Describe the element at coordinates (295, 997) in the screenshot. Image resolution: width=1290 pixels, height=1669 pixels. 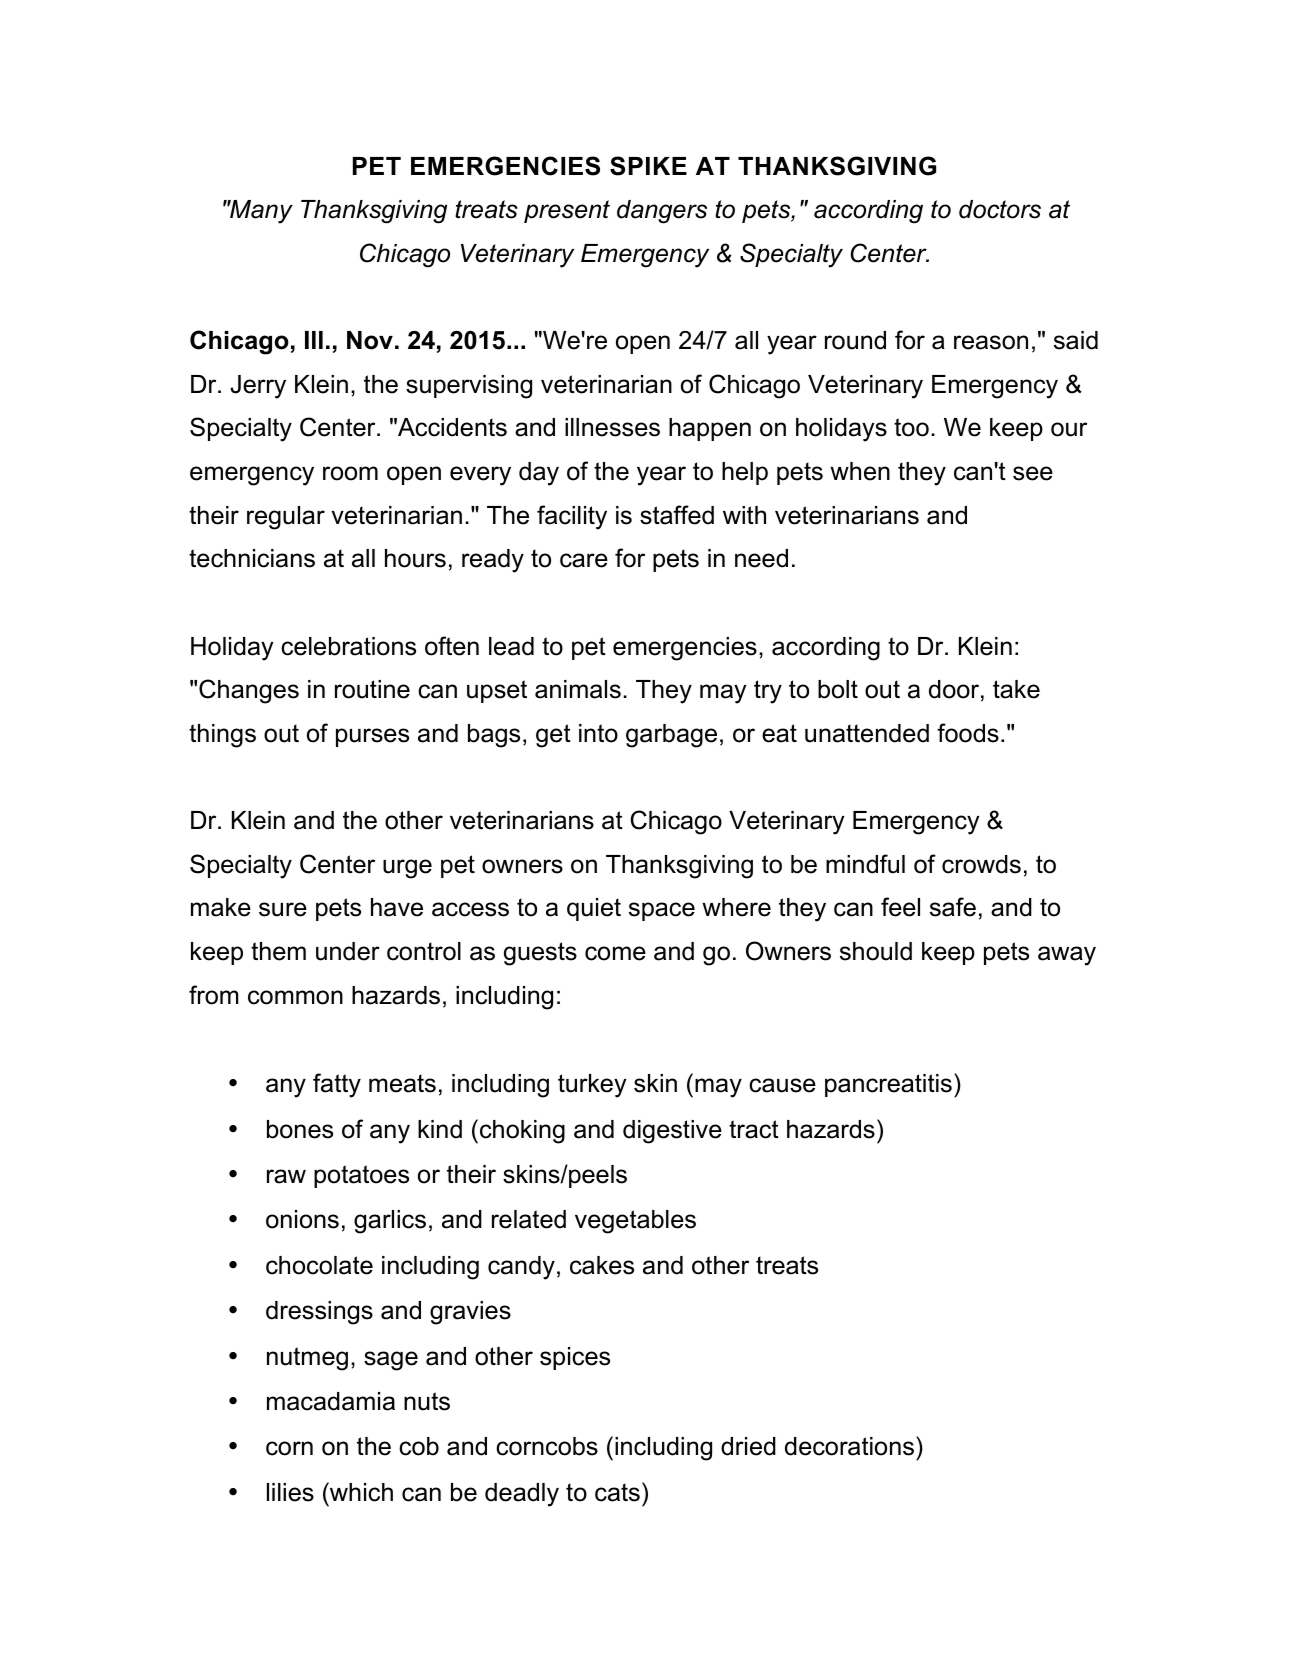
I see `common` at that location.
